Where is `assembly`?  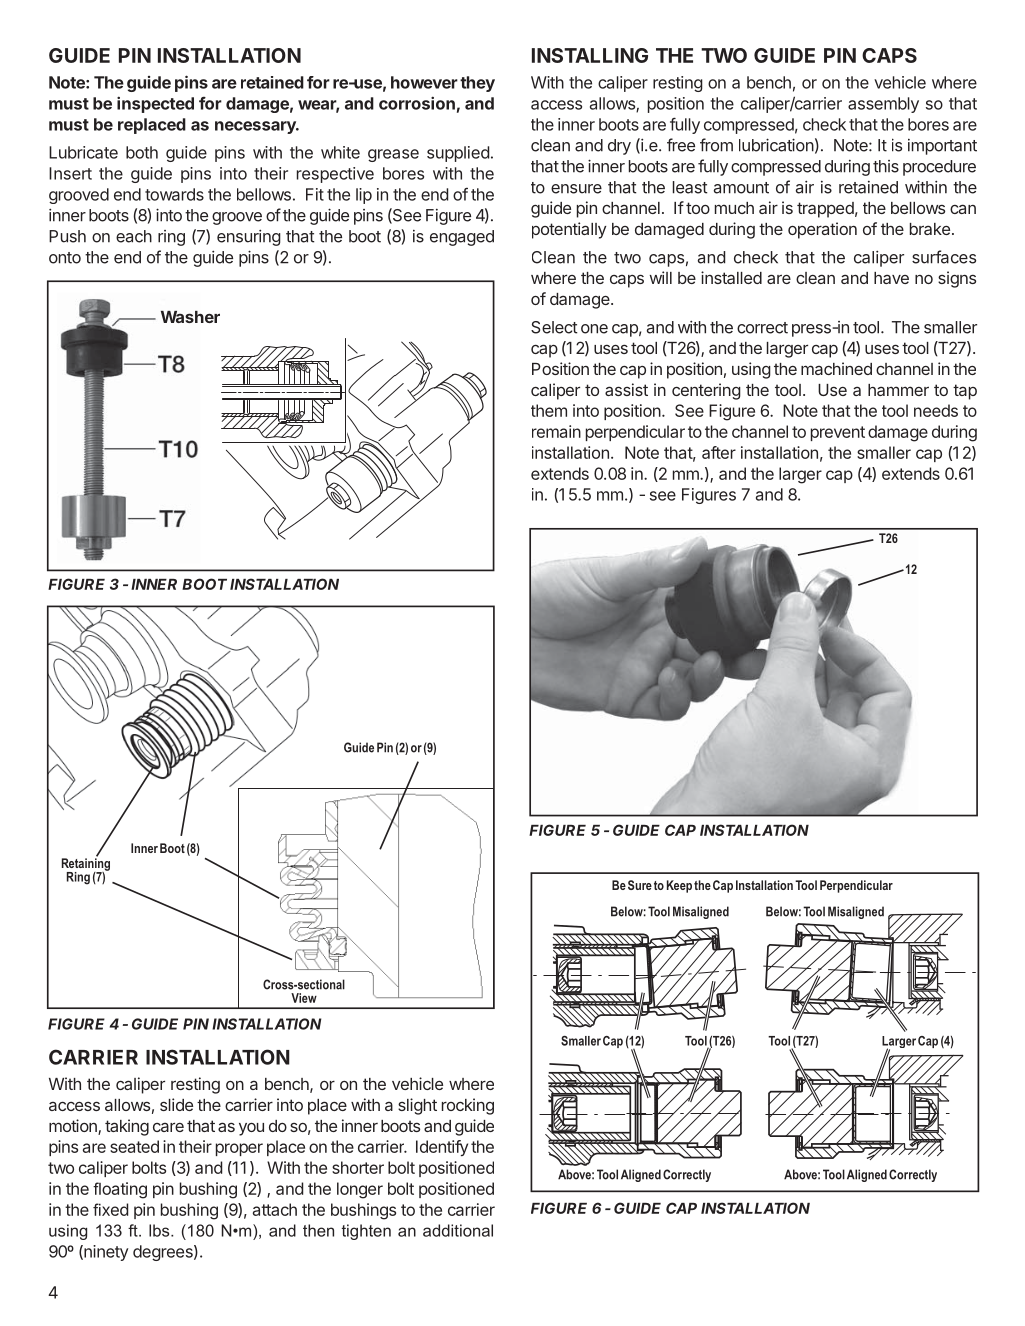 assembly is located at coordinates (883, 105).
